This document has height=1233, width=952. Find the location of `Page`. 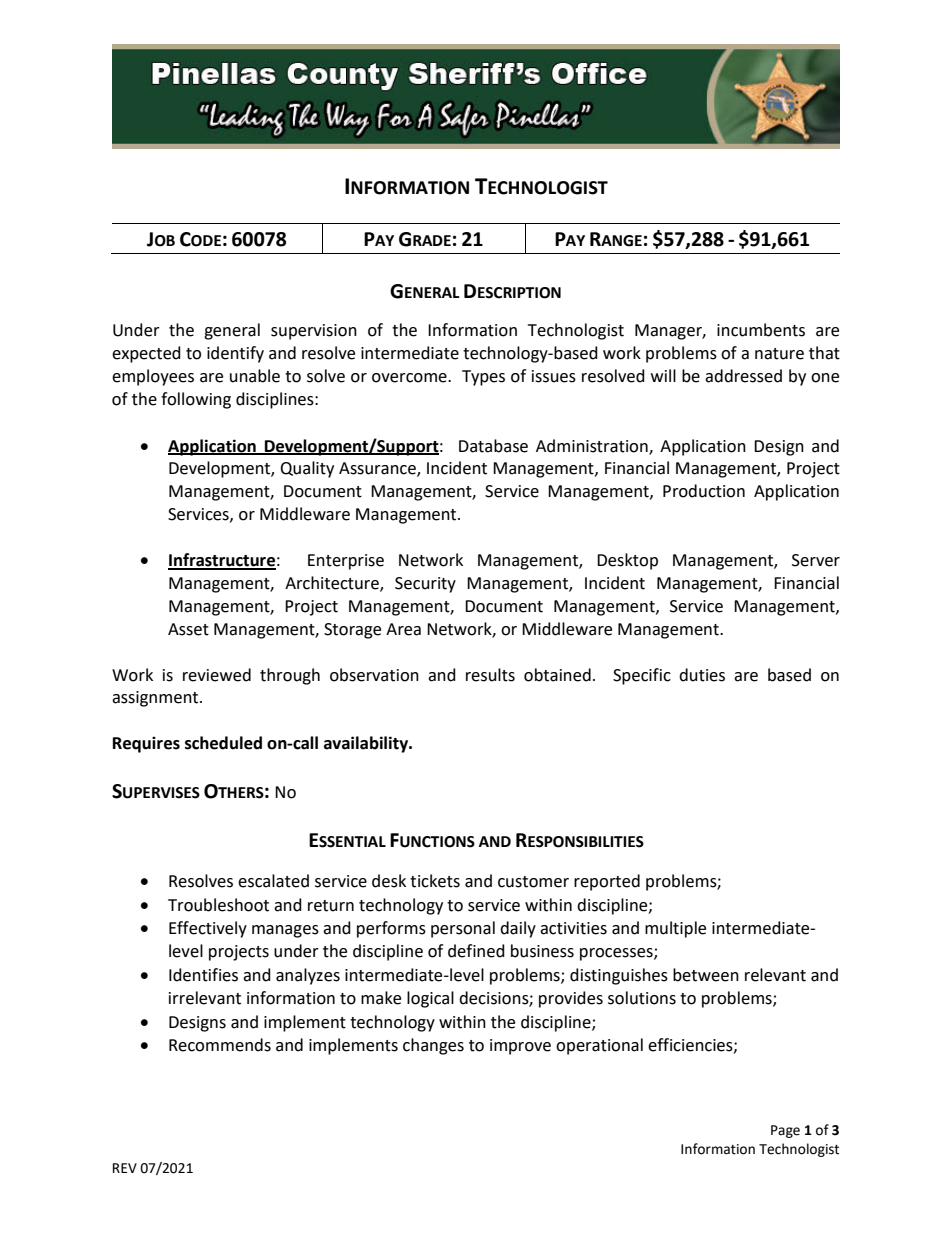

Page is located at coordinates (785, 1131).
